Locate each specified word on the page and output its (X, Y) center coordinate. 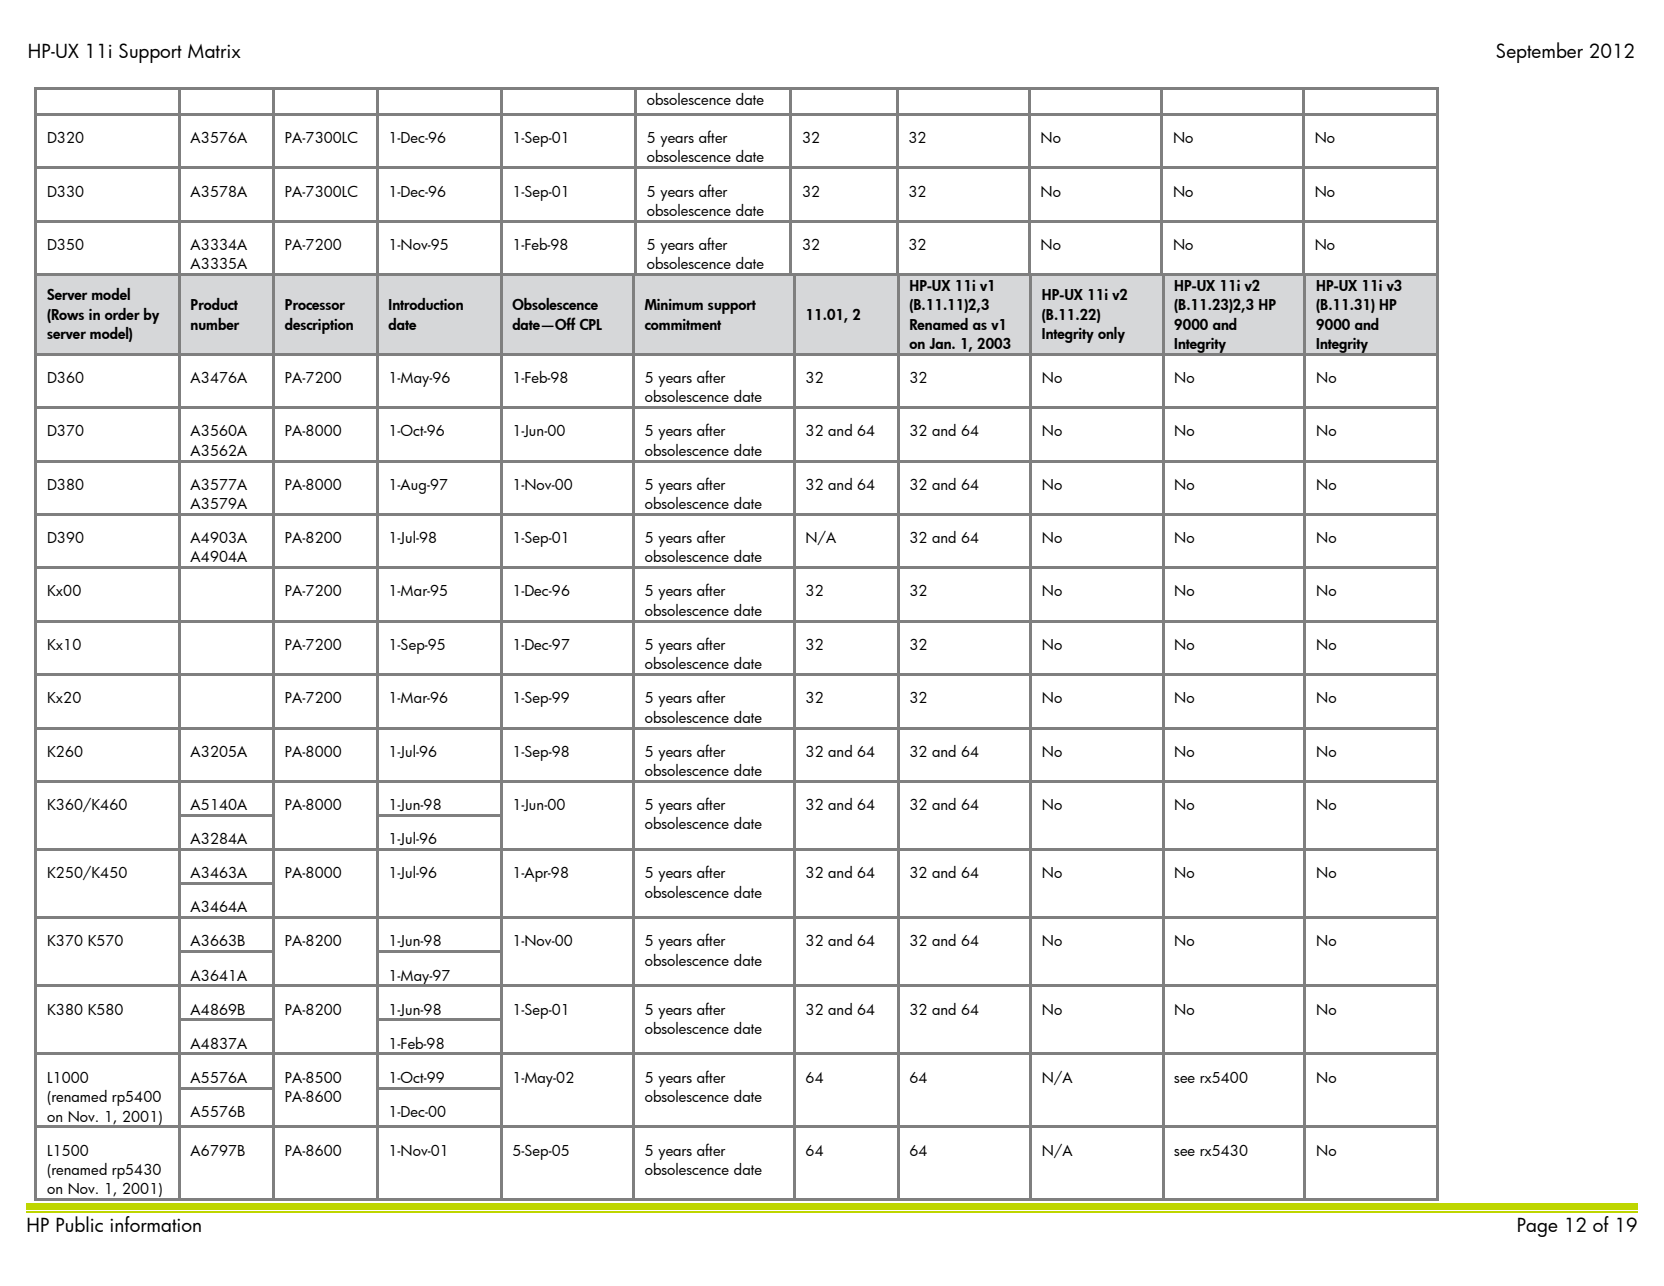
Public (79, 1224)
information (155, 1224)
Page (1538, 1227)
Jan (941, 343)
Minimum (673, 304)
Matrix (214, 51)
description (319, 326)
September (1539, 52)
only (1111, 335)
